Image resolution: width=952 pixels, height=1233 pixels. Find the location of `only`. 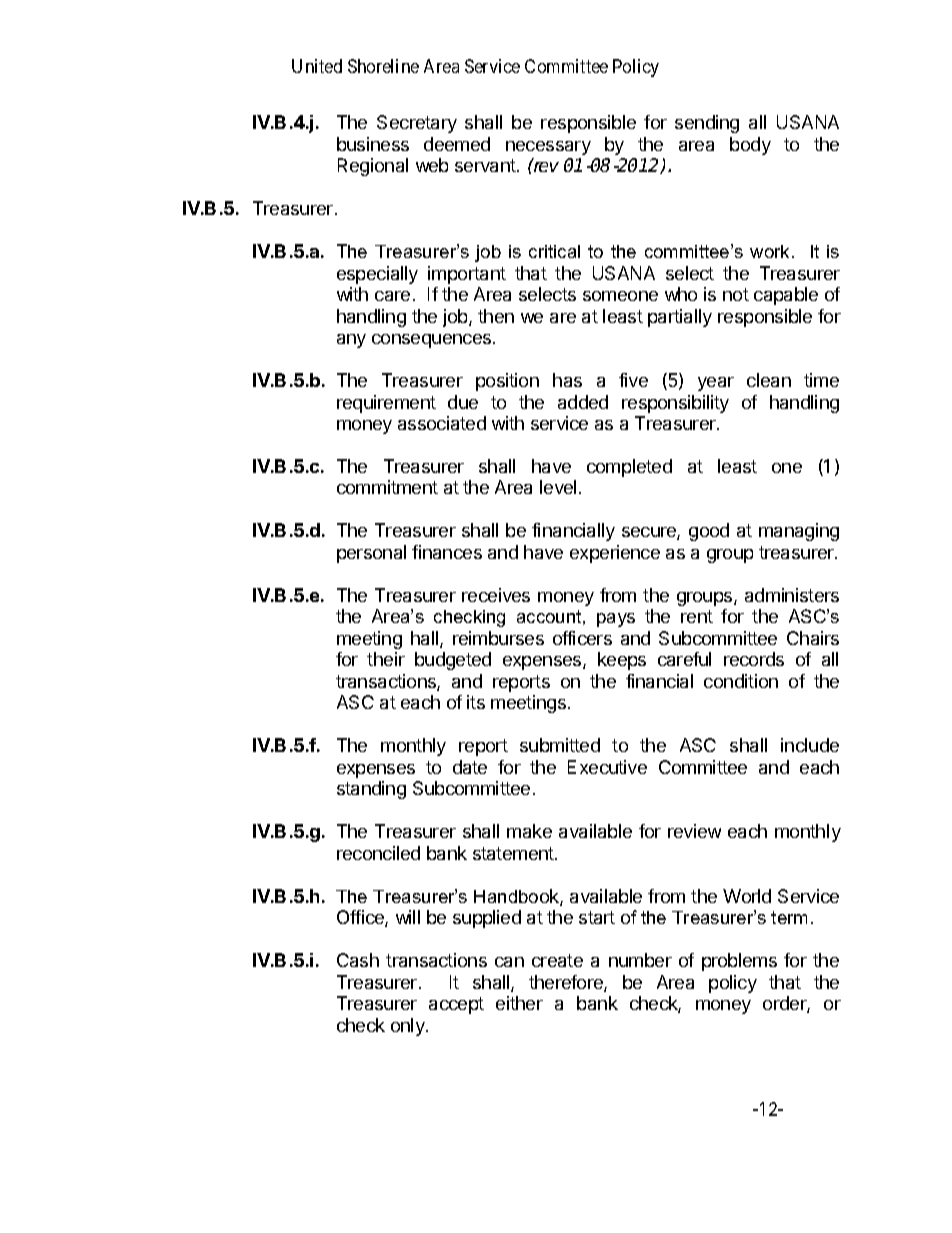

only is located at coordinates (409, 1027).
